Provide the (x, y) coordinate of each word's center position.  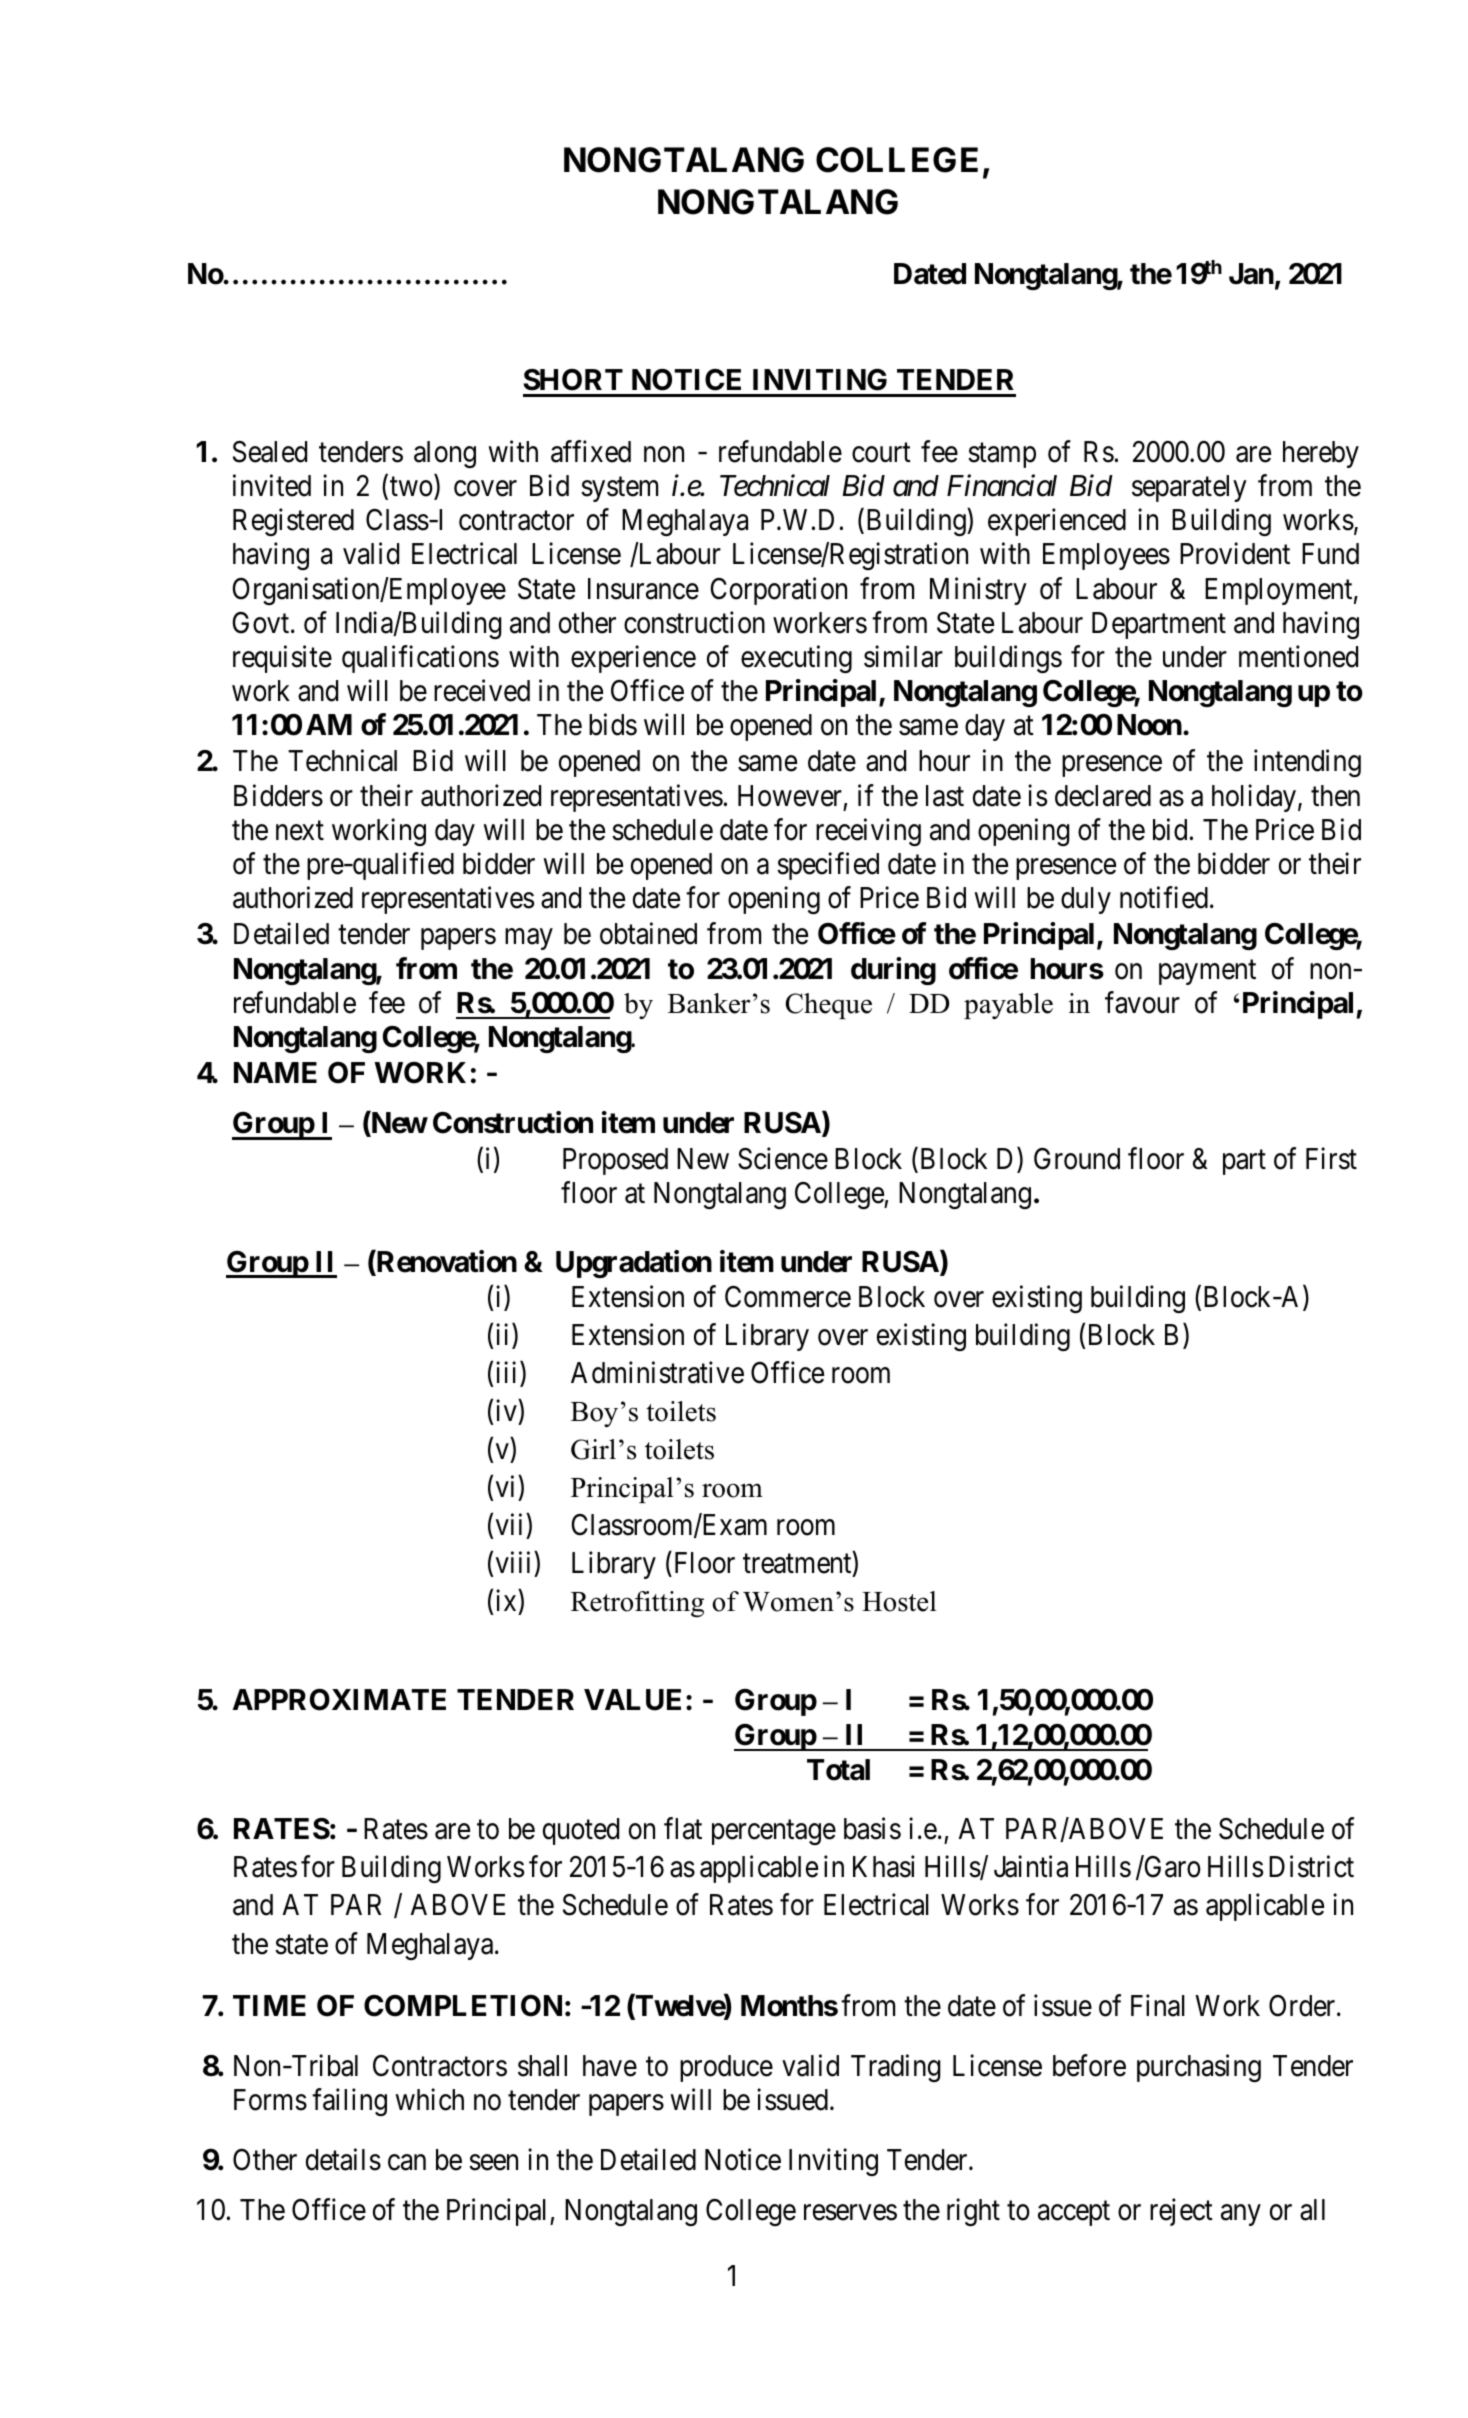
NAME (275, 1072)
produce (726, 2068)
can (407, 2163)
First (1331, 1158)
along (445, 454)
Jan (1251, 274)
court (881, 453)
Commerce (788, 1297)
